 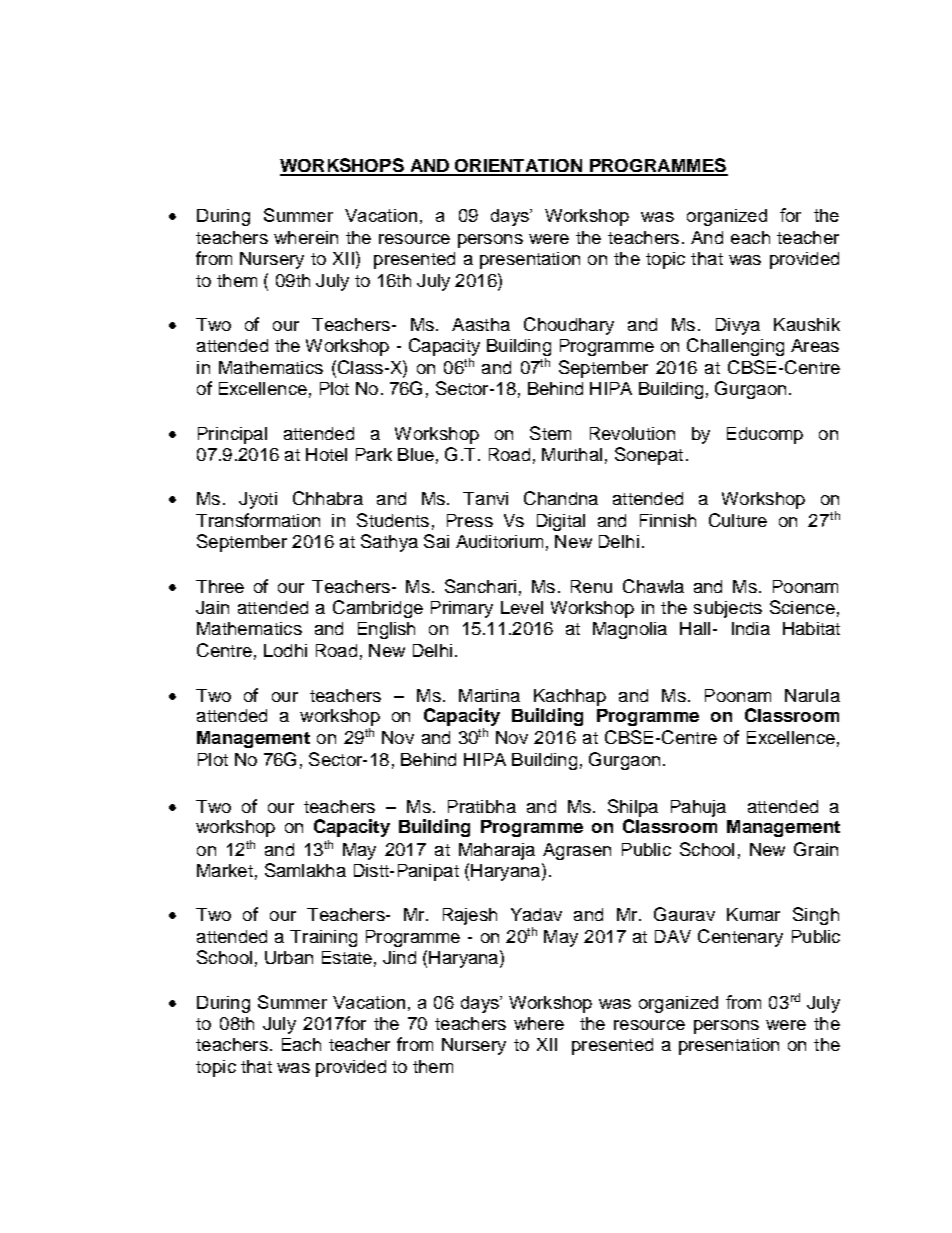 I want to click on ORIENTATION, so click(x=519, y=167).
